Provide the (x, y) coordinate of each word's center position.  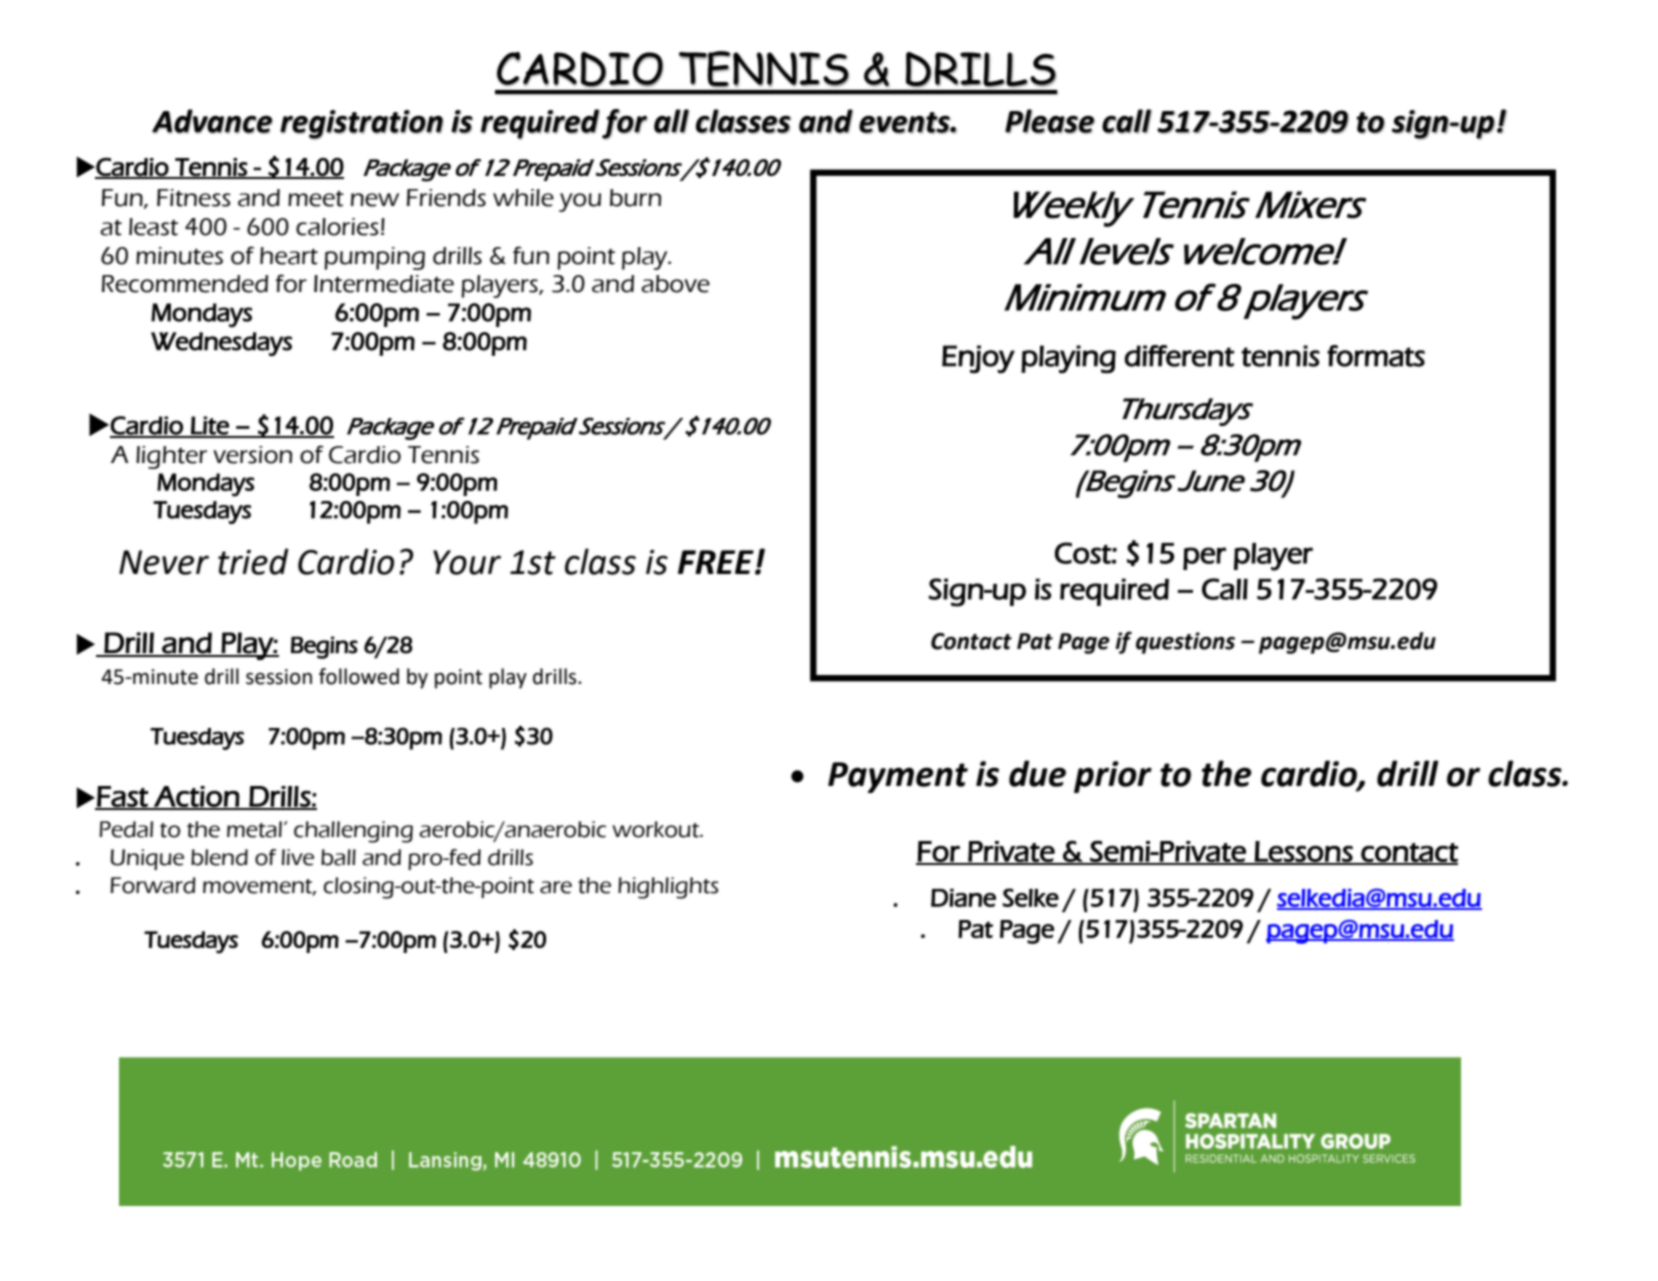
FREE (717, 562)
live (298, 857)
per (1204, 558)
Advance (212, 121)
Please (1050, 121)
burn (635, 198)
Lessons (1304, 852)
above (675, 284)
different (1179, 356)
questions (1185, 643)
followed (359, 676)
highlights (668, 888)
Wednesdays (221, 344)
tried (253, 561)
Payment (898, 777)
